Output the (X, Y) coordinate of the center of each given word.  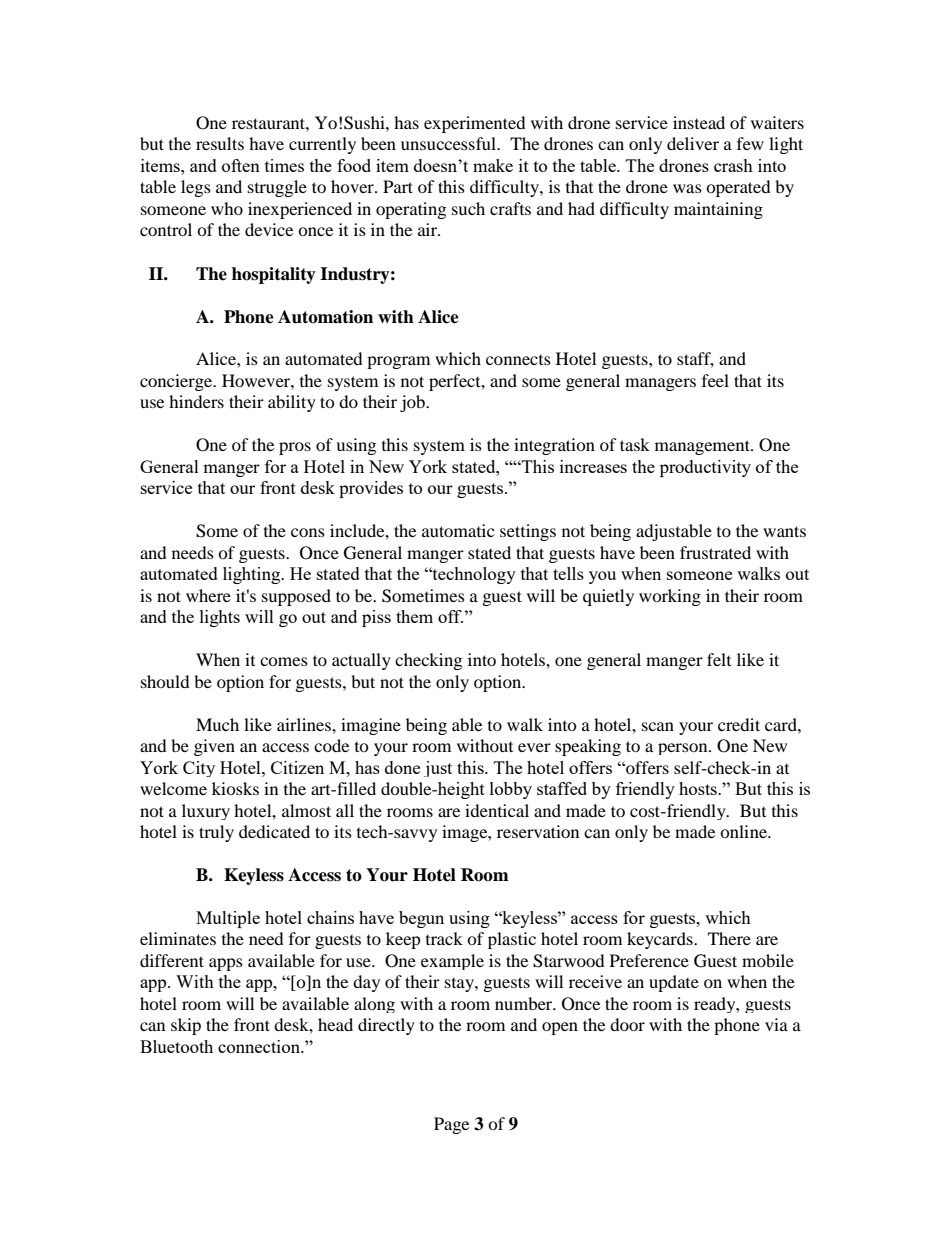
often (241, 165)
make (493, 165)
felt (719, 659)
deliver (693, 143)
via (776, 1024)
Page (451, 1125)
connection (260, 1046)
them (414, 616)
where (208, 595)
